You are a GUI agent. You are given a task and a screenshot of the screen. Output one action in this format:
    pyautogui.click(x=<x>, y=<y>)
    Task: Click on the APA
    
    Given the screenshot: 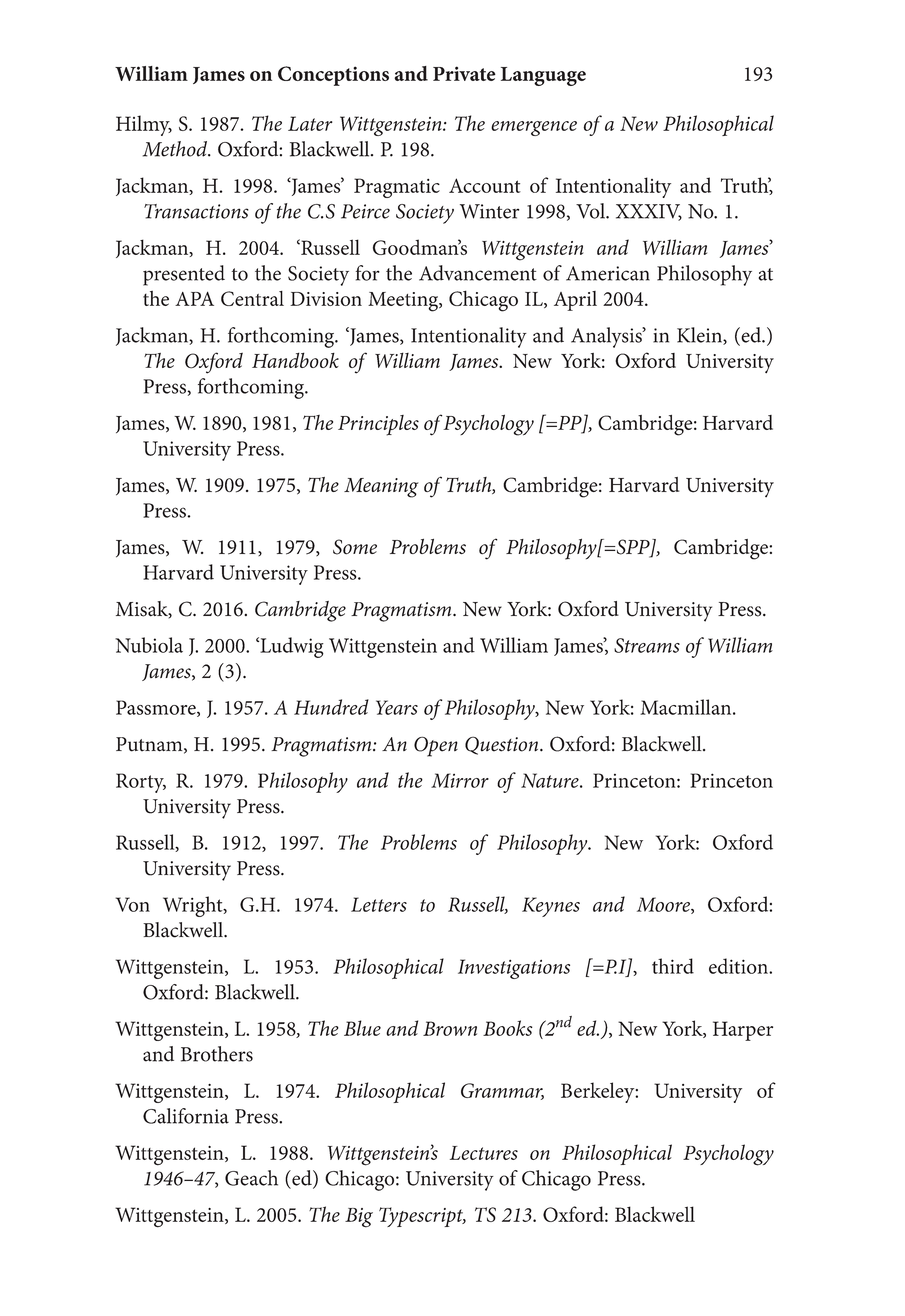 What is the action you would take?
    pyautogui.click(x=194, y=298)
